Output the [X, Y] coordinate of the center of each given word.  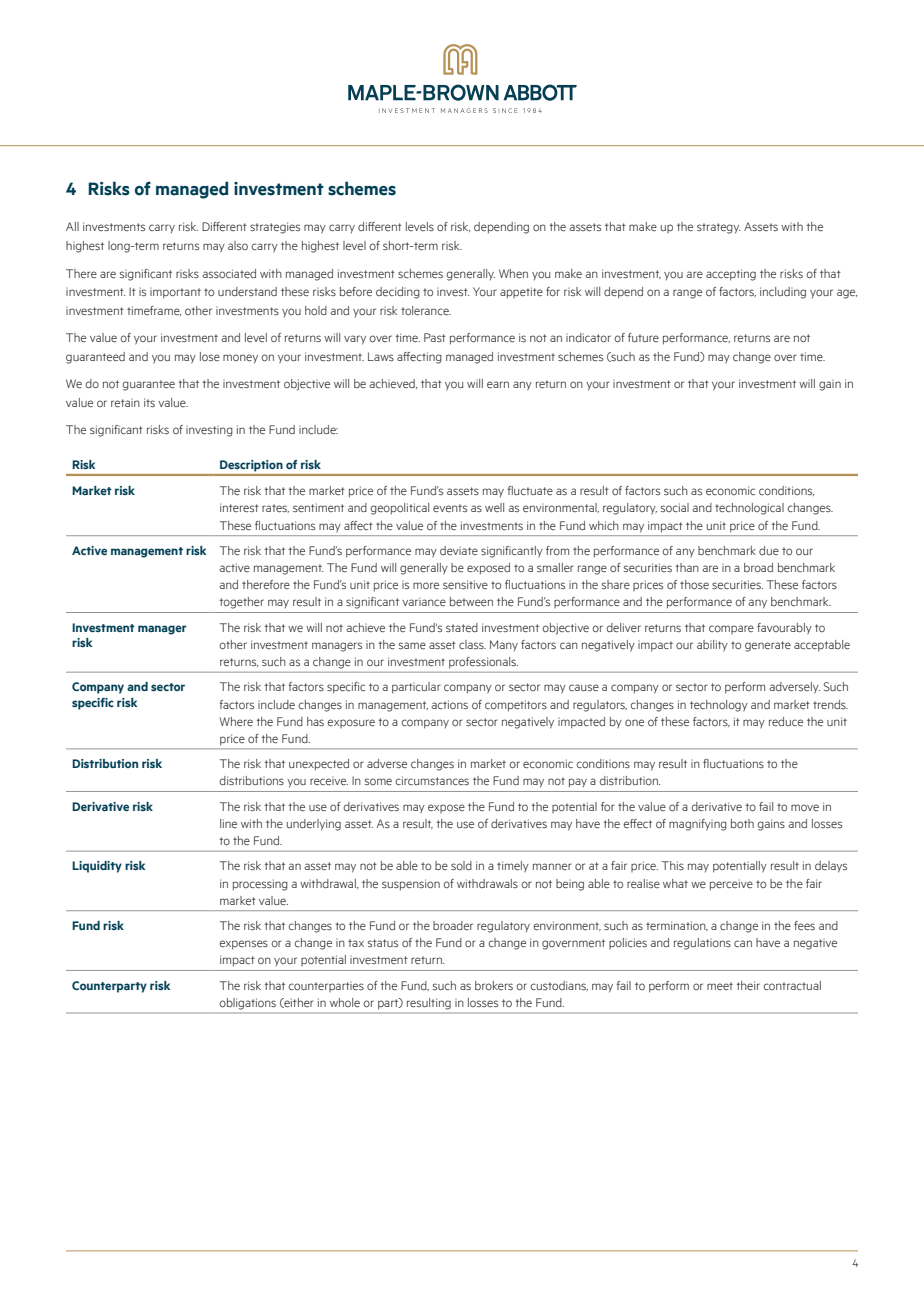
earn [498, 384]
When [513, 274]
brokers [494, 985]
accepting [731, 275]
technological [749, 509]
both [742, 823]
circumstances [432, 781]
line [228, 823]
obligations [248, 1004]
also [238, 245]
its [149, 402]
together [241, 603]
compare [731, 629]
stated [462, 627]
